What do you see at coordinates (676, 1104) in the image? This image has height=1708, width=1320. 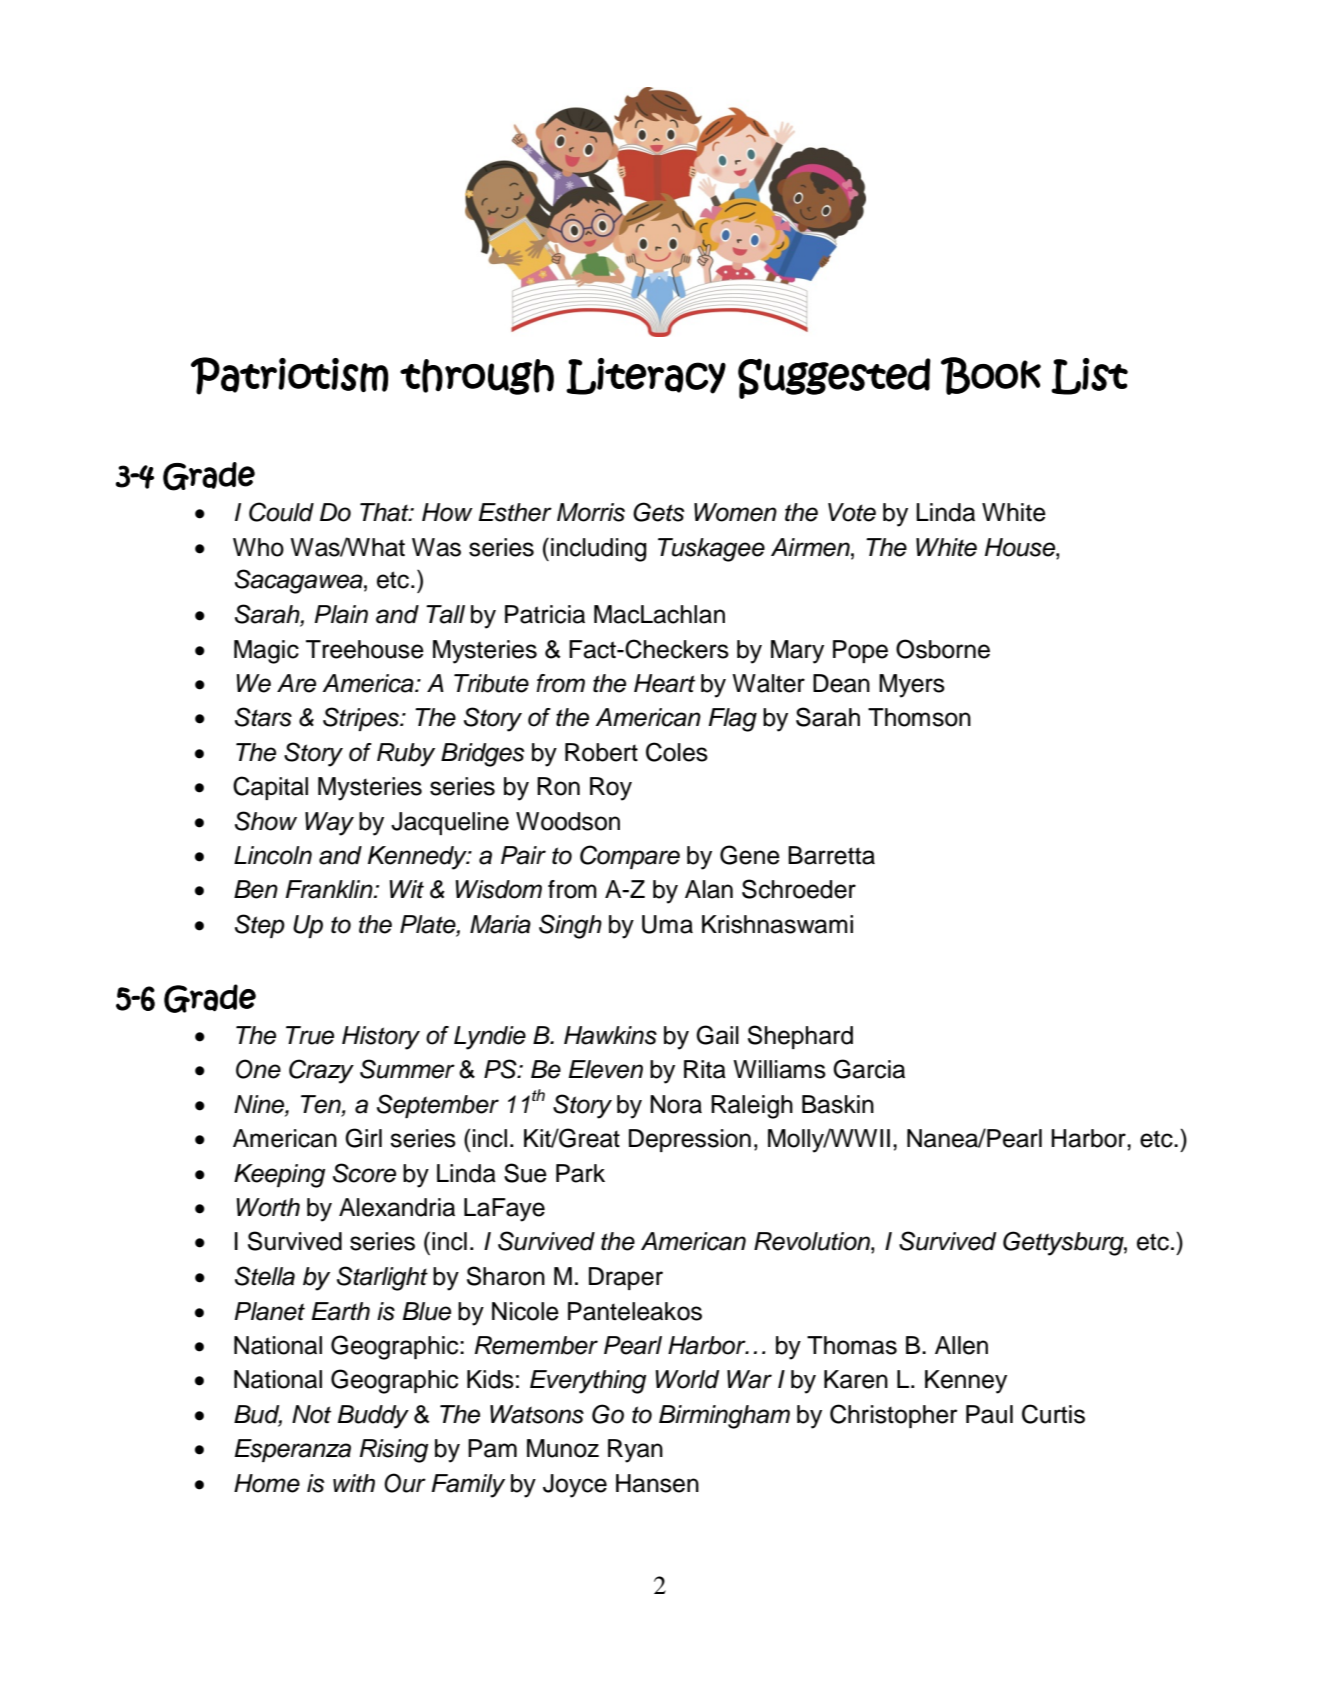 I see `Nora` at bounding box center [676, 1104].
